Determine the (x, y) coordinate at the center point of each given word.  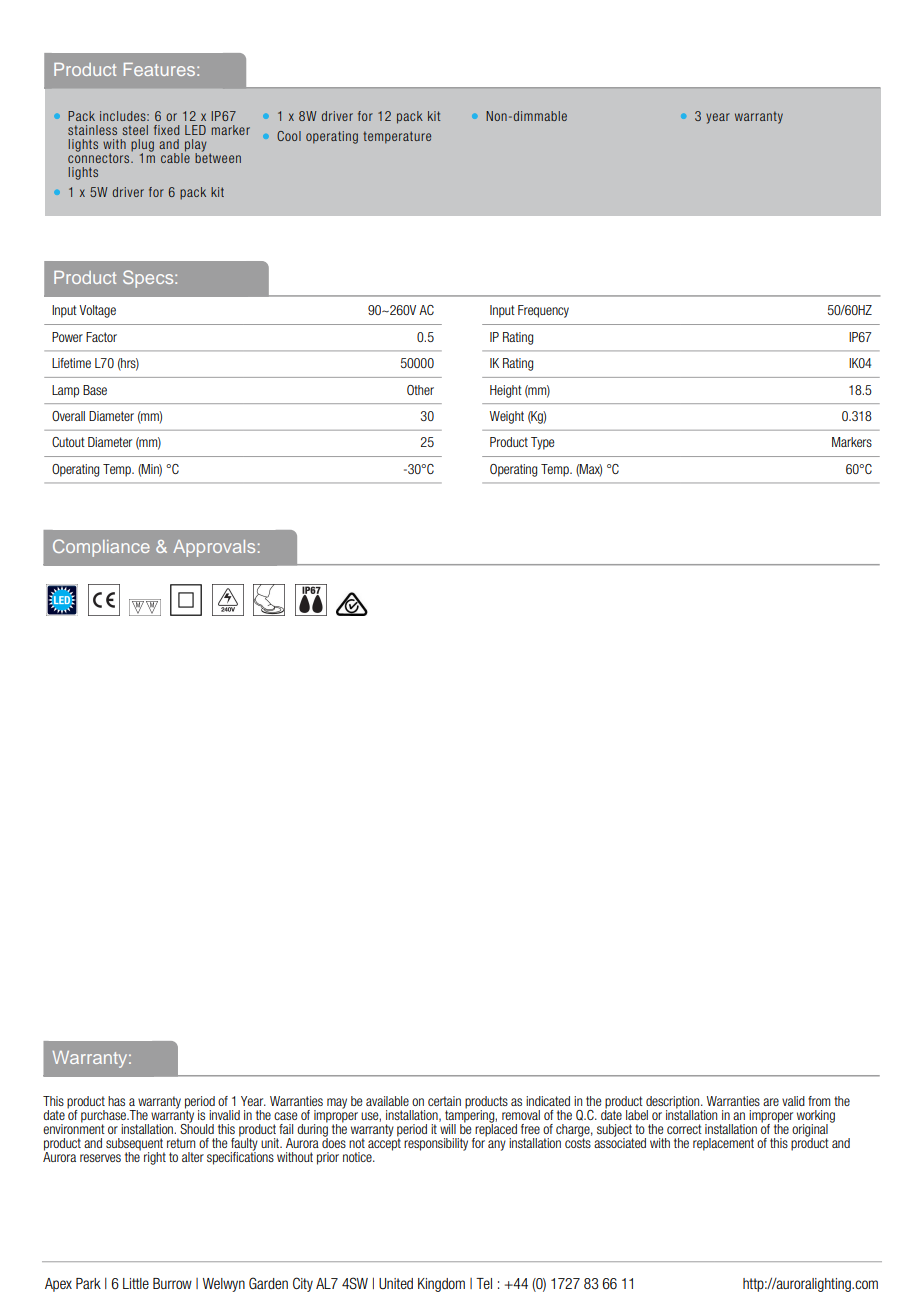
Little (136, 1283)
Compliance (101, 548)
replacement (723, 1144)
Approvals (214, 548)
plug (142, 146)
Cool (289, 136)
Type (542, 443)
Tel (484, 1283)
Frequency (543, 311)
